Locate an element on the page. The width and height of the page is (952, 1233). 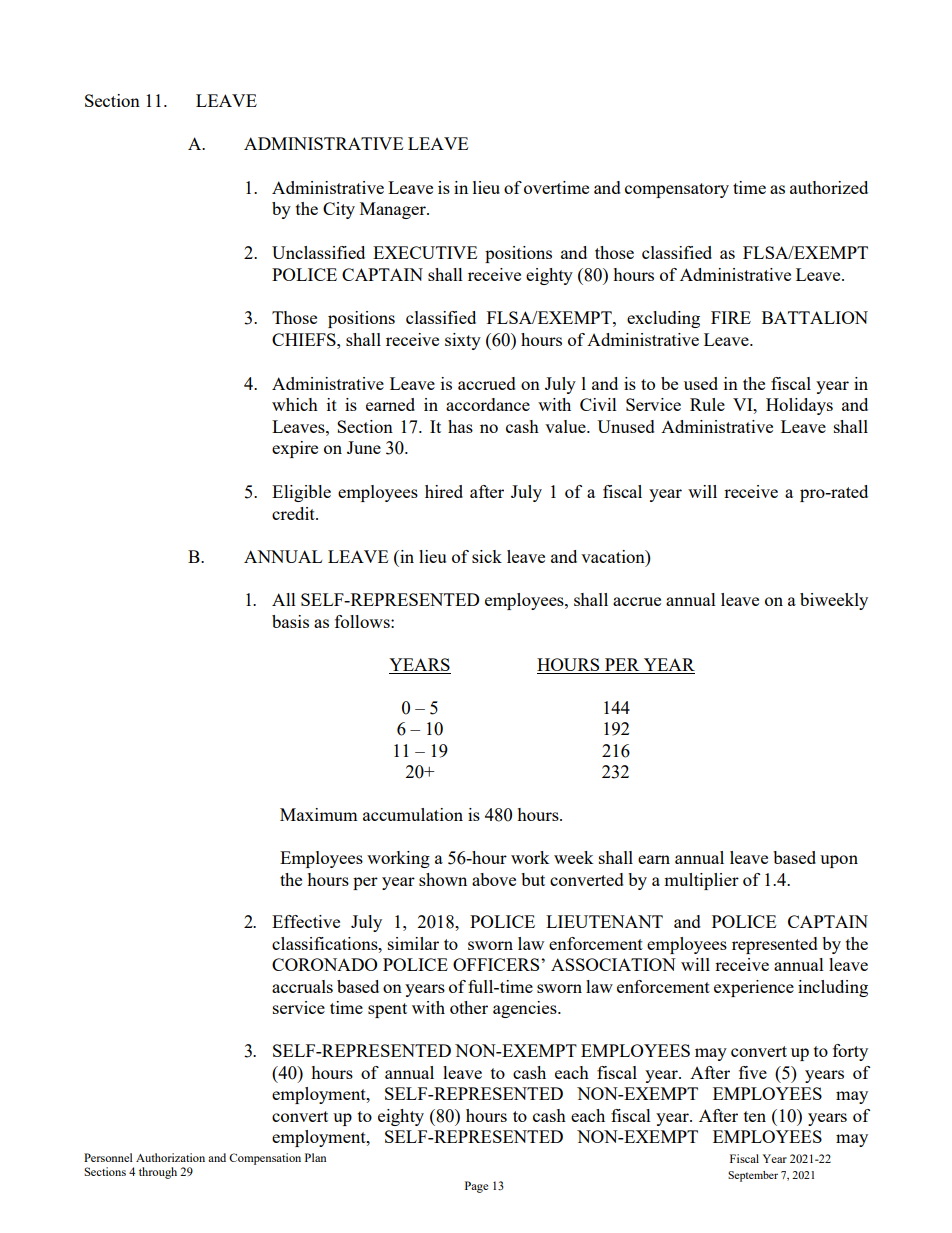
sick is located at coordinates (487, 556).
